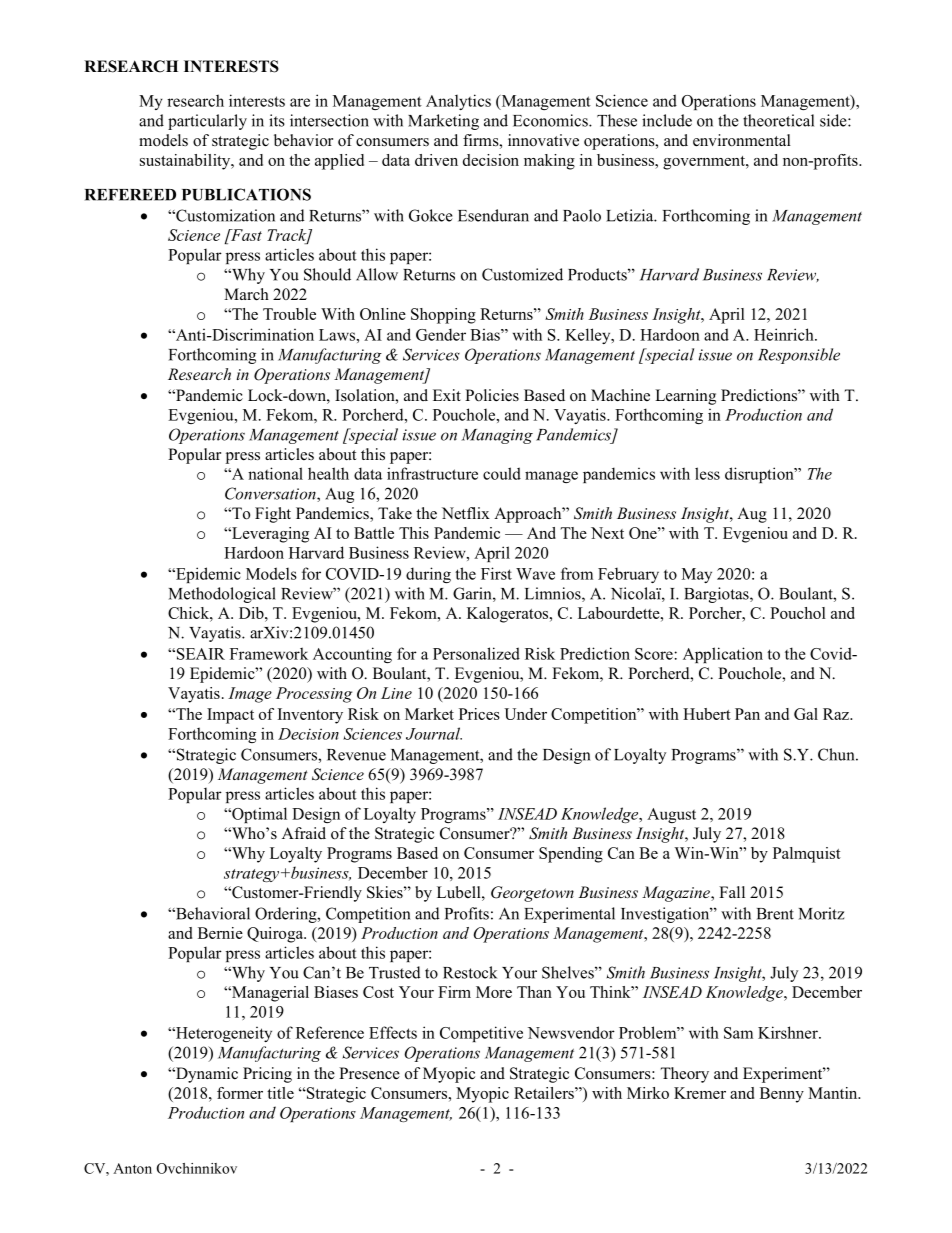 This screenshot has height=1233, width=952. Describe the element at coordinates (502, 473) in the screenshot. I see `could` at that location.
